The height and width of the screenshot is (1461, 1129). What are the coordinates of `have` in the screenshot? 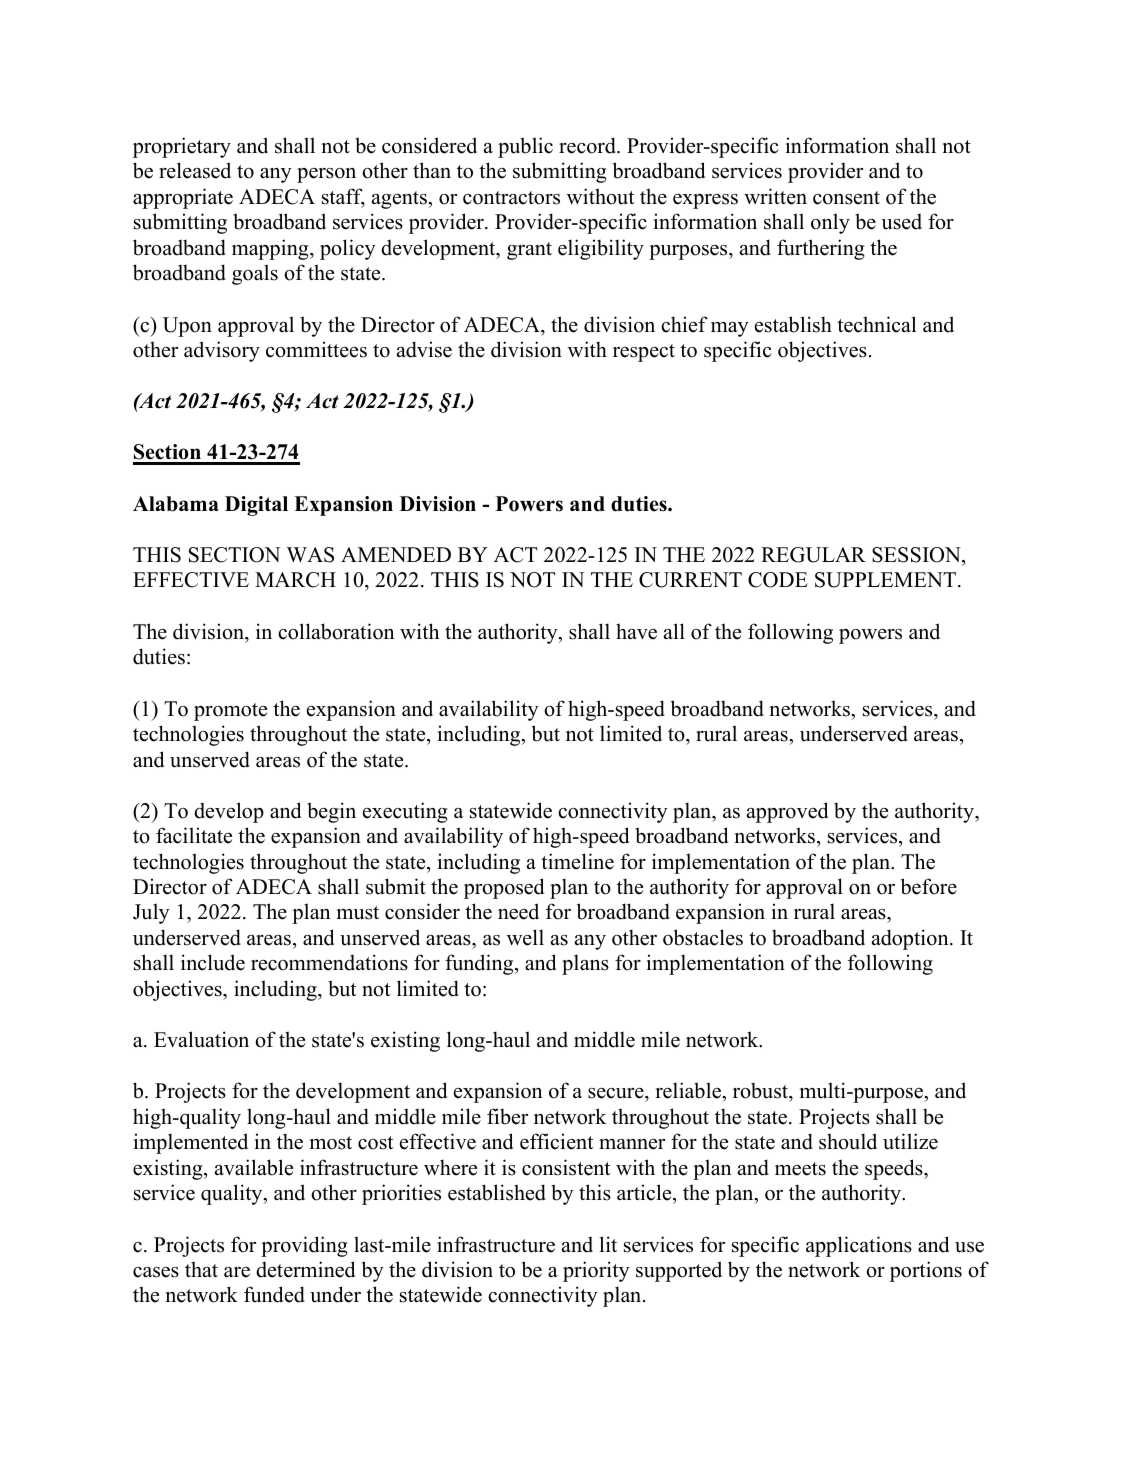 It's located at (636, 631).
